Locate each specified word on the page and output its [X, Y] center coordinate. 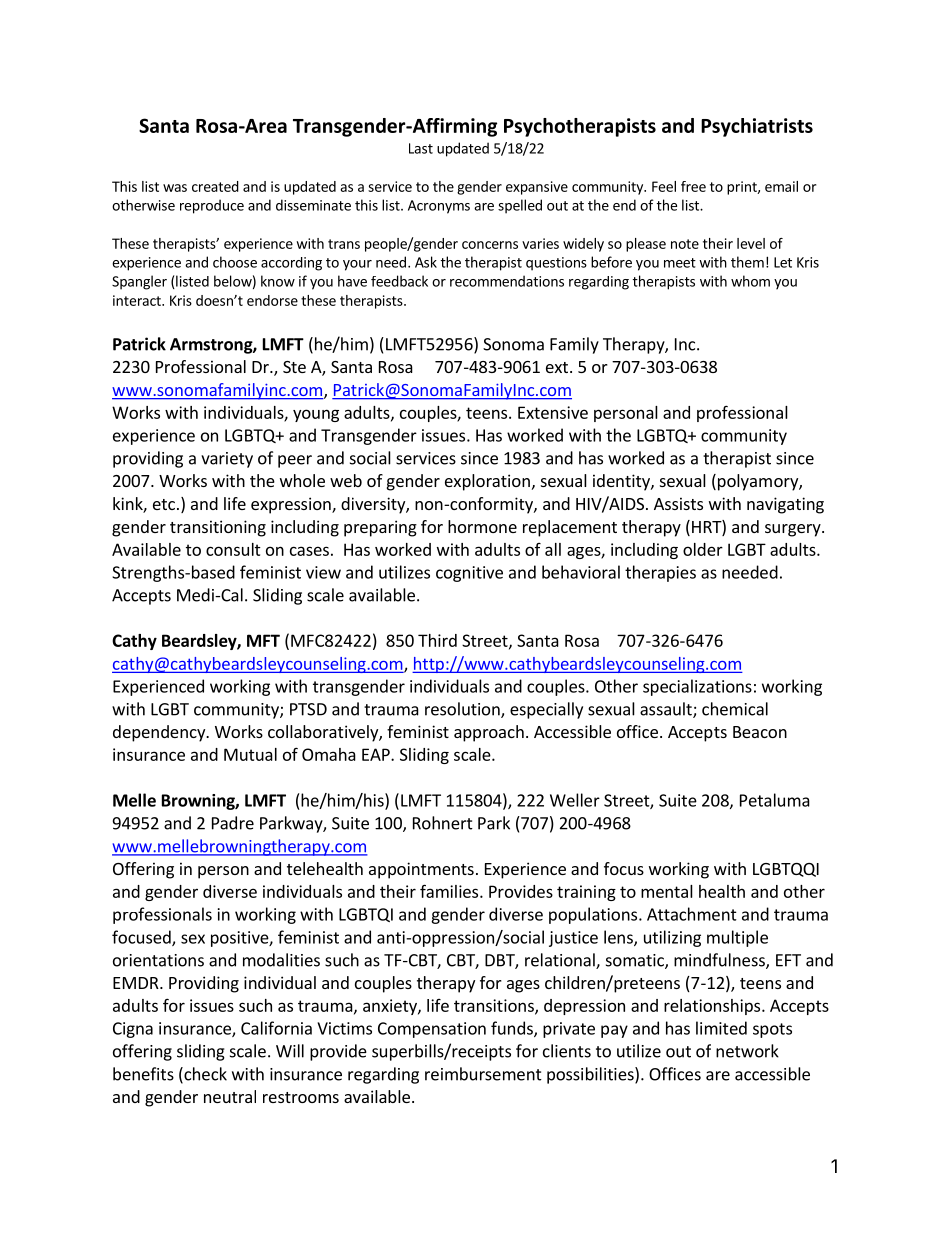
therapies [660, 573]
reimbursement [483, 1074]
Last [421, 148]
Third [437, 640]
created [215, 186]
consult [233, 549]
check [204, 1075]
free [693, 186]
